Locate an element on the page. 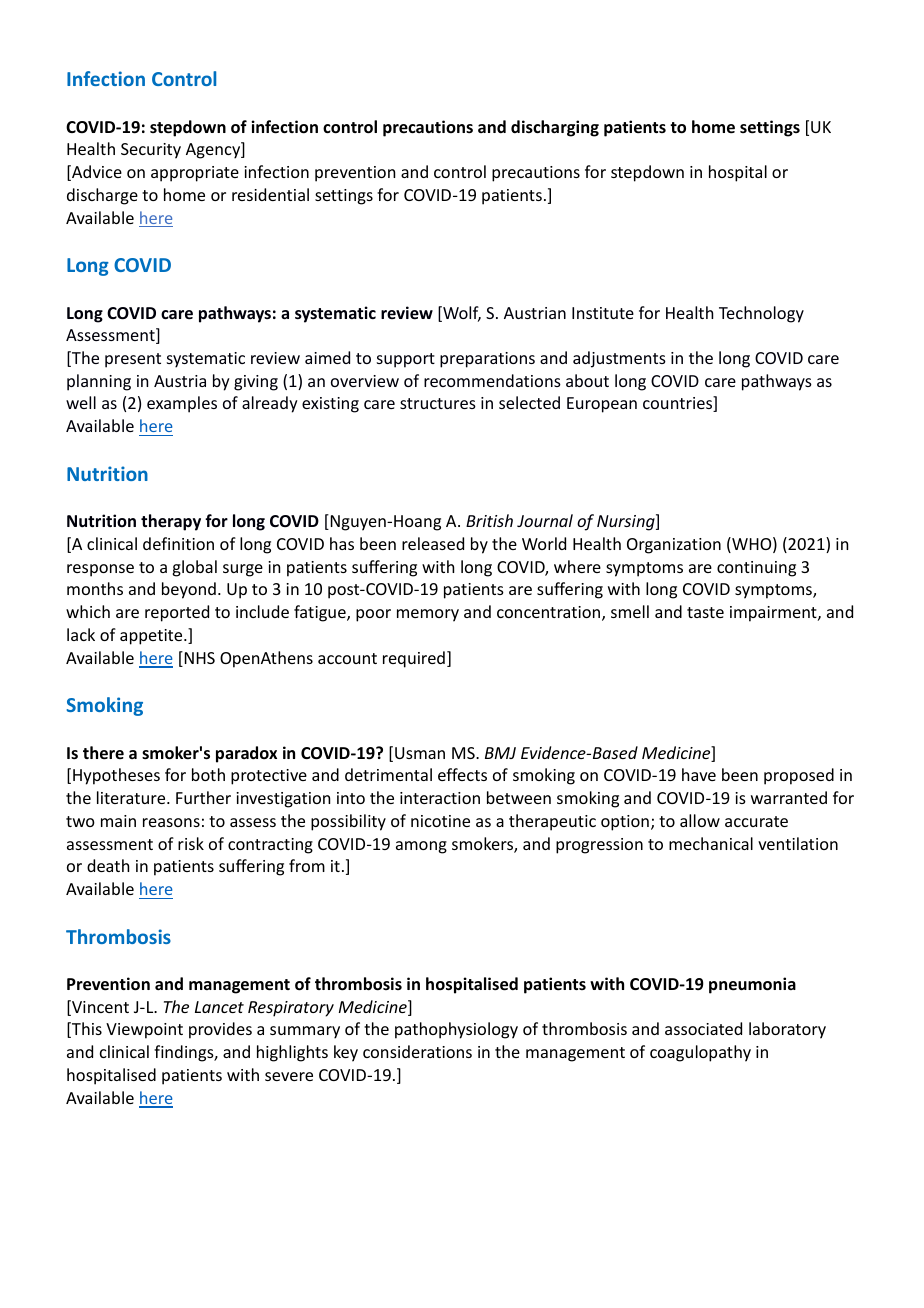 This page has height=1308, width=924. among is located at coordinates (421, 847).
